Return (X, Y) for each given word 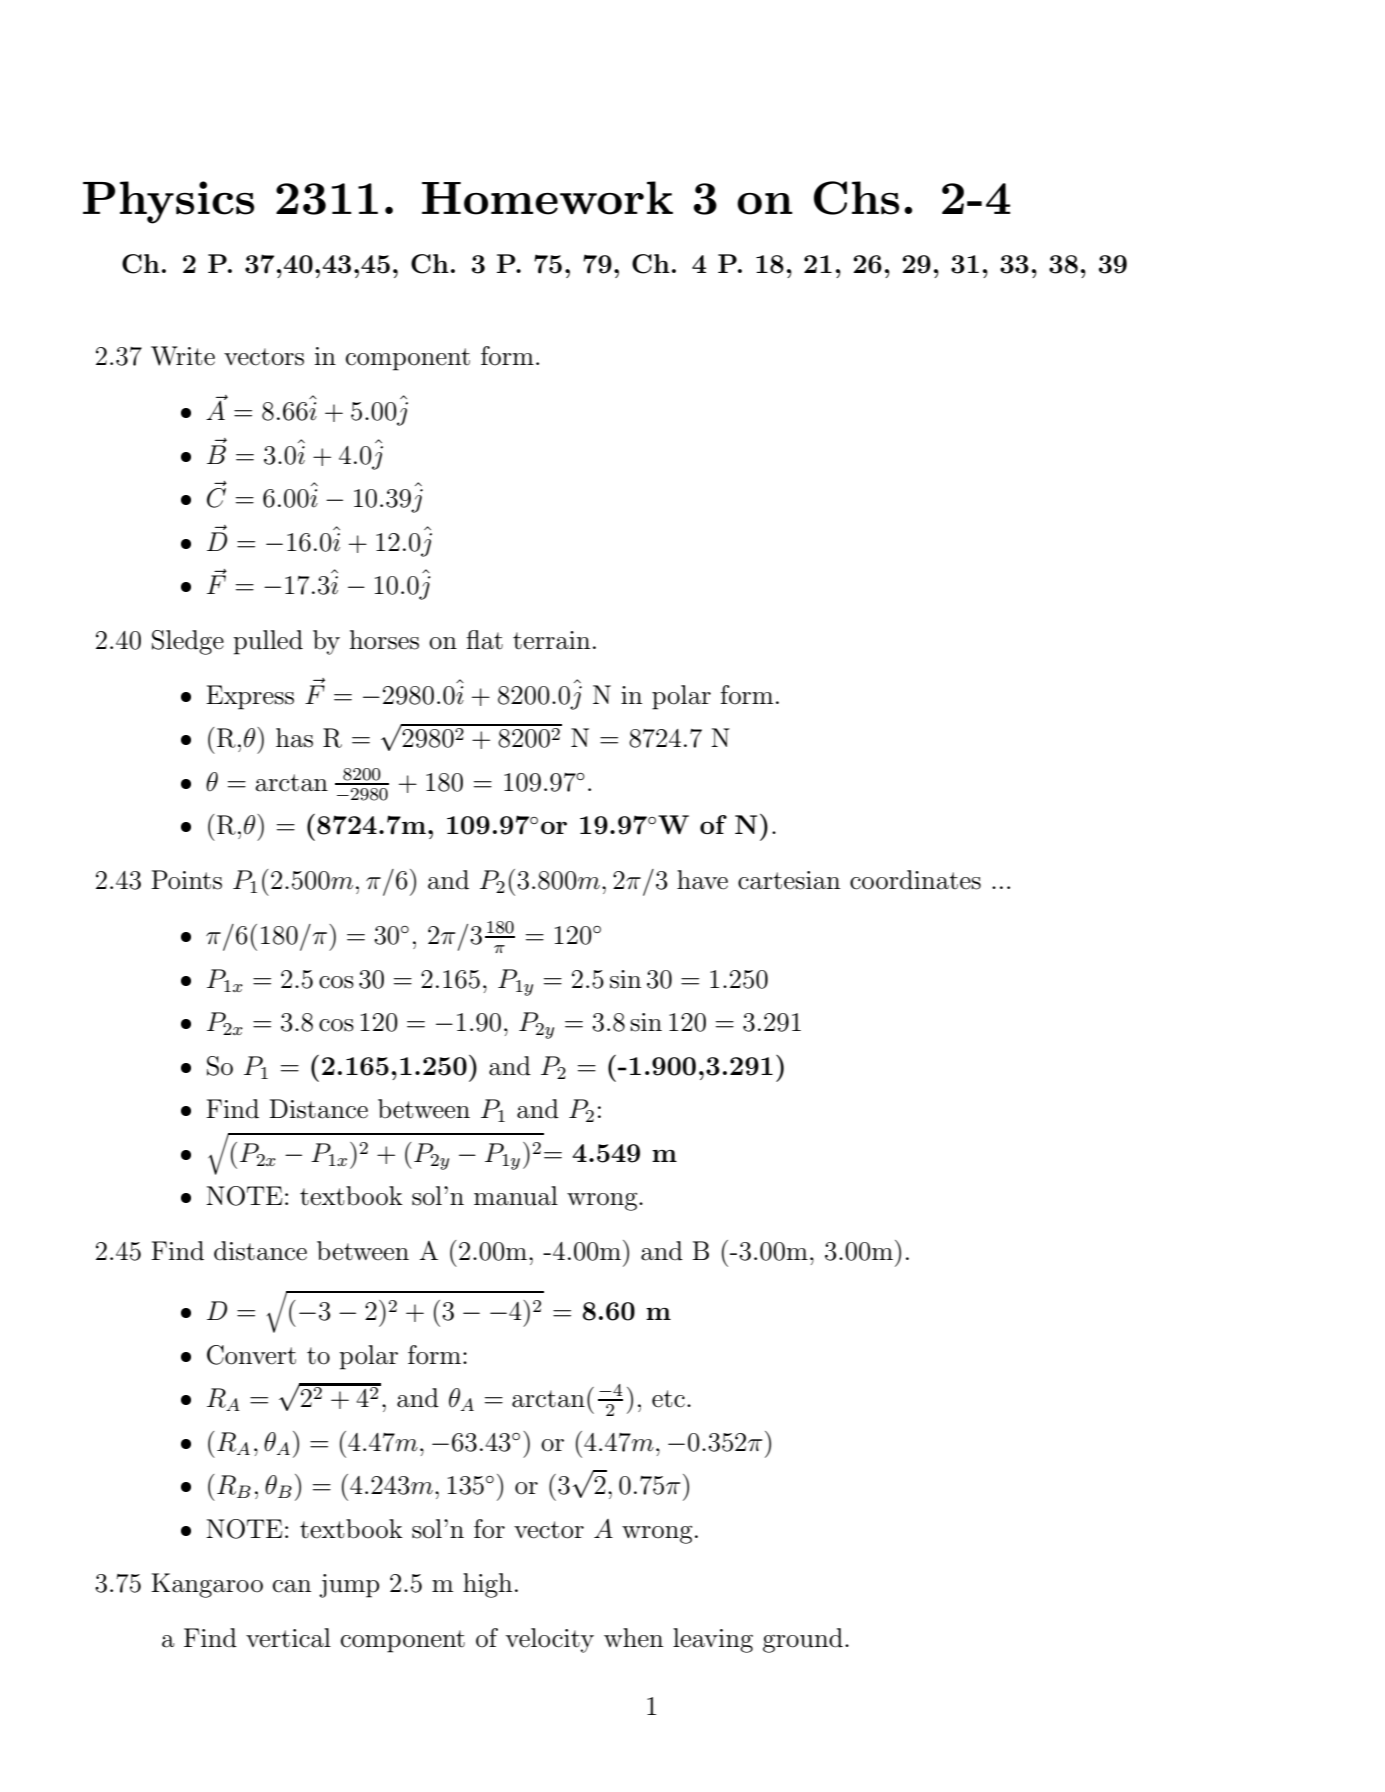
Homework (547, 198)
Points (186, 880)
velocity (550, 1640)
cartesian (789, 880)
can (292, 1586)
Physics (168, 202)
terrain (551, 640)
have (702, 880)
